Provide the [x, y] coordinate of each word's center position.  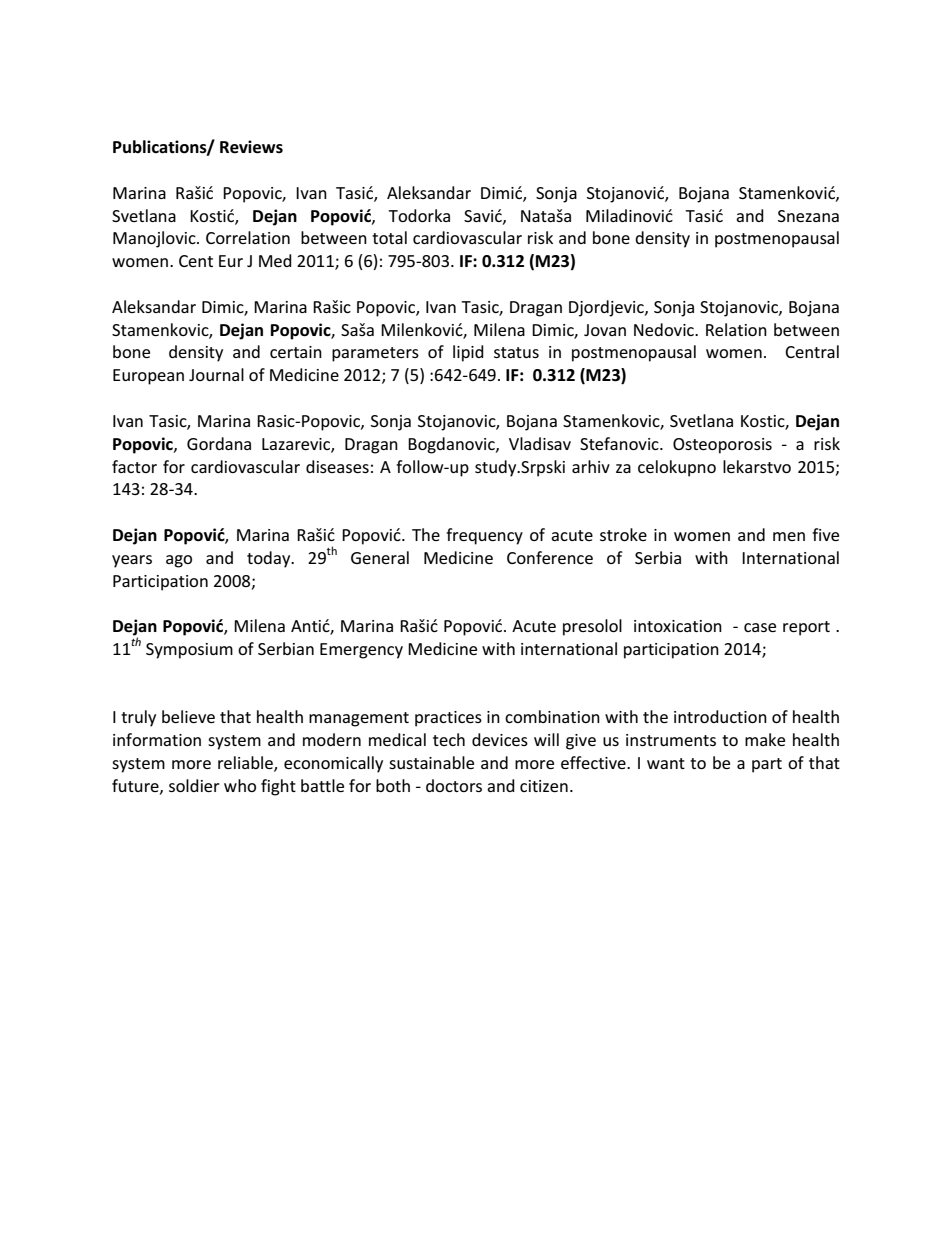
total [389, 237]
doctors [454, 785]
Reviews [251, 147]
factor [134, 466]
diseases [337, 466]
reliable [246, 764]
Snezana [808, 216]
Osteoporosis [722, 446]
